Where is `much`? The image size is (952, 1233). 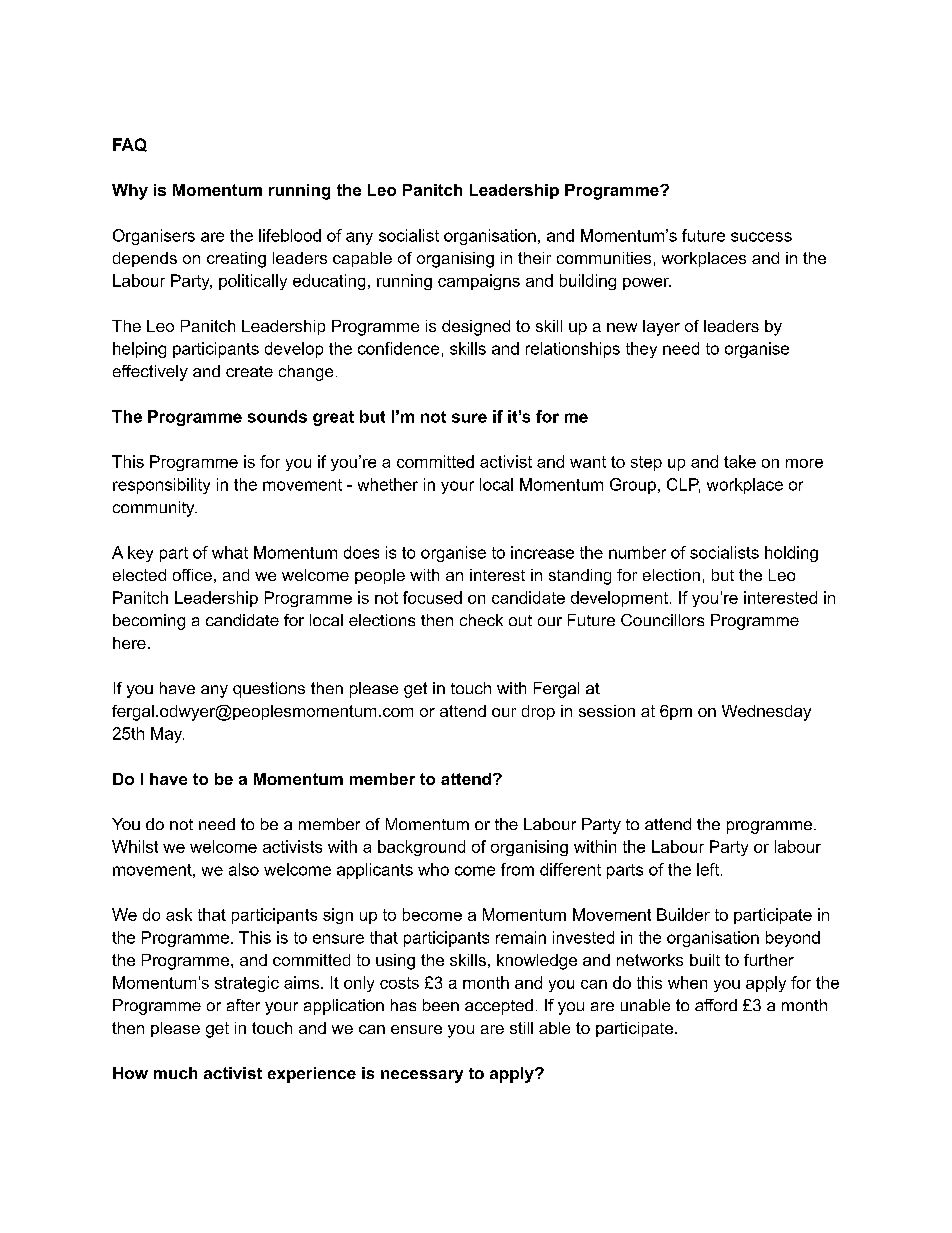 much is located at coordinates (175, 1073).
